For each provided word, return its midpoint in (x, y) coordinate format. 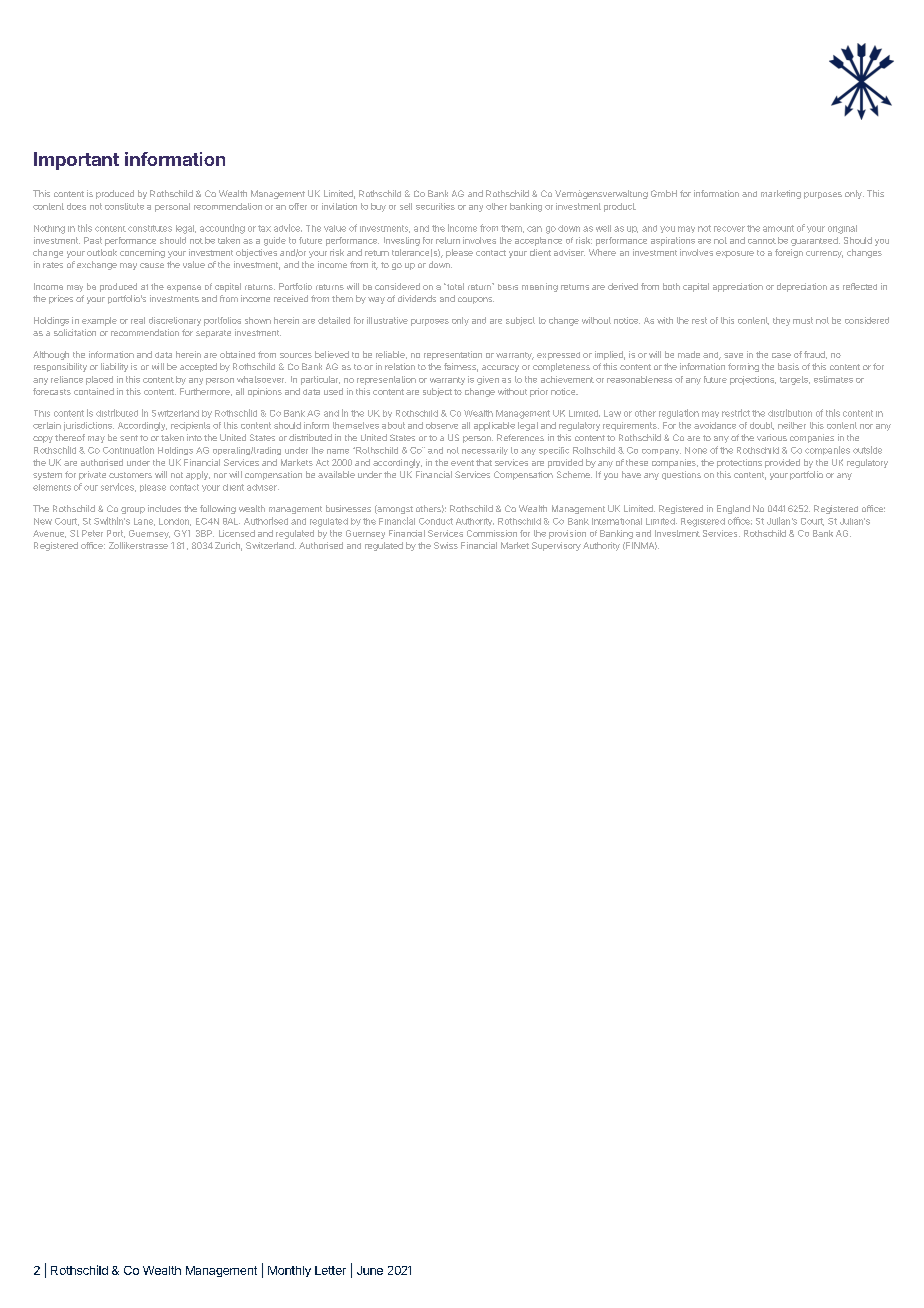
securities (435, 206)
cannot (762, 241)
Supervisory (556, 546)
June (370, 1270)
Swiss (446, 545)
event (462, 463)
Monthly (289, 1271)
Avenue (49, 534)
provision (567, 534)
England (733, 509)
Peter (92, 533)
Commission (492, 533)
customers (130, 475)
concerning (142, 253)
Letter (330, 1270)
